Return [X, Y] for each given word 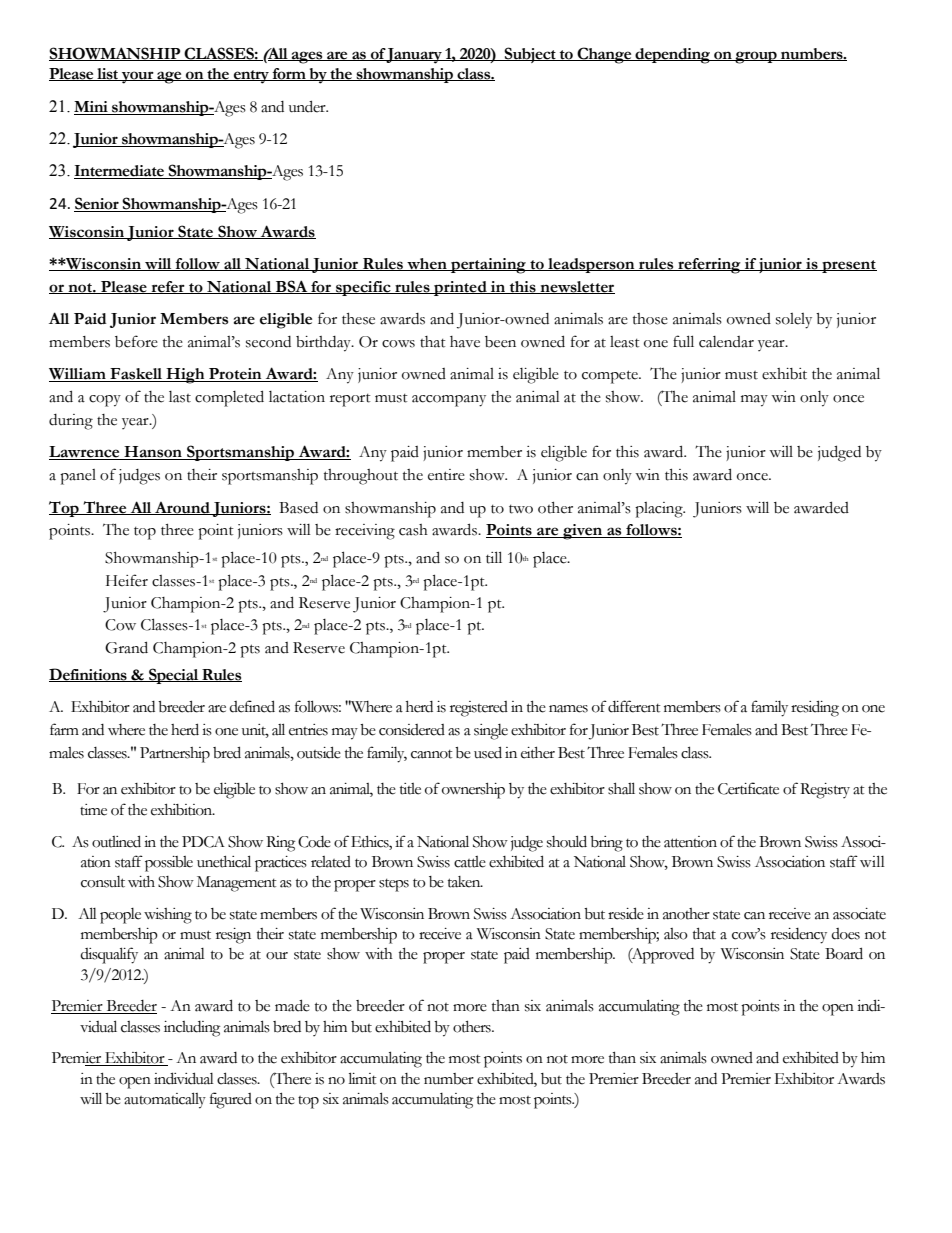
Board [844, 953]
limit [363, 1078]
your [138, 77]
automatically [165, 1100]
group [756, 57]
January [415, 56]
